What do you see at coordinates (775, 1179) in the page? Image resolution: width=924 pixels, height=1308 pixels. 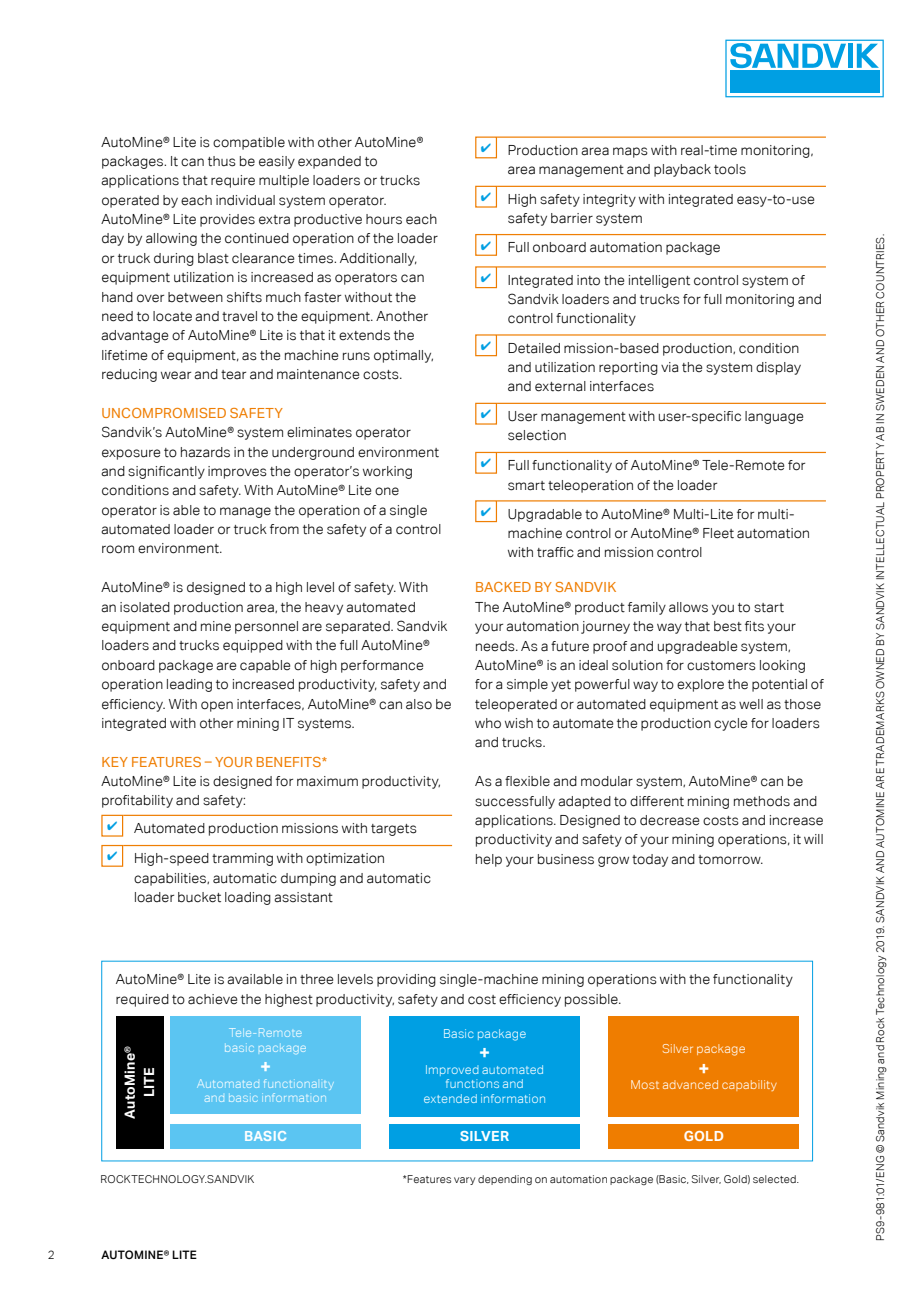 I see `selected` at bounding box center [775, 1179].
